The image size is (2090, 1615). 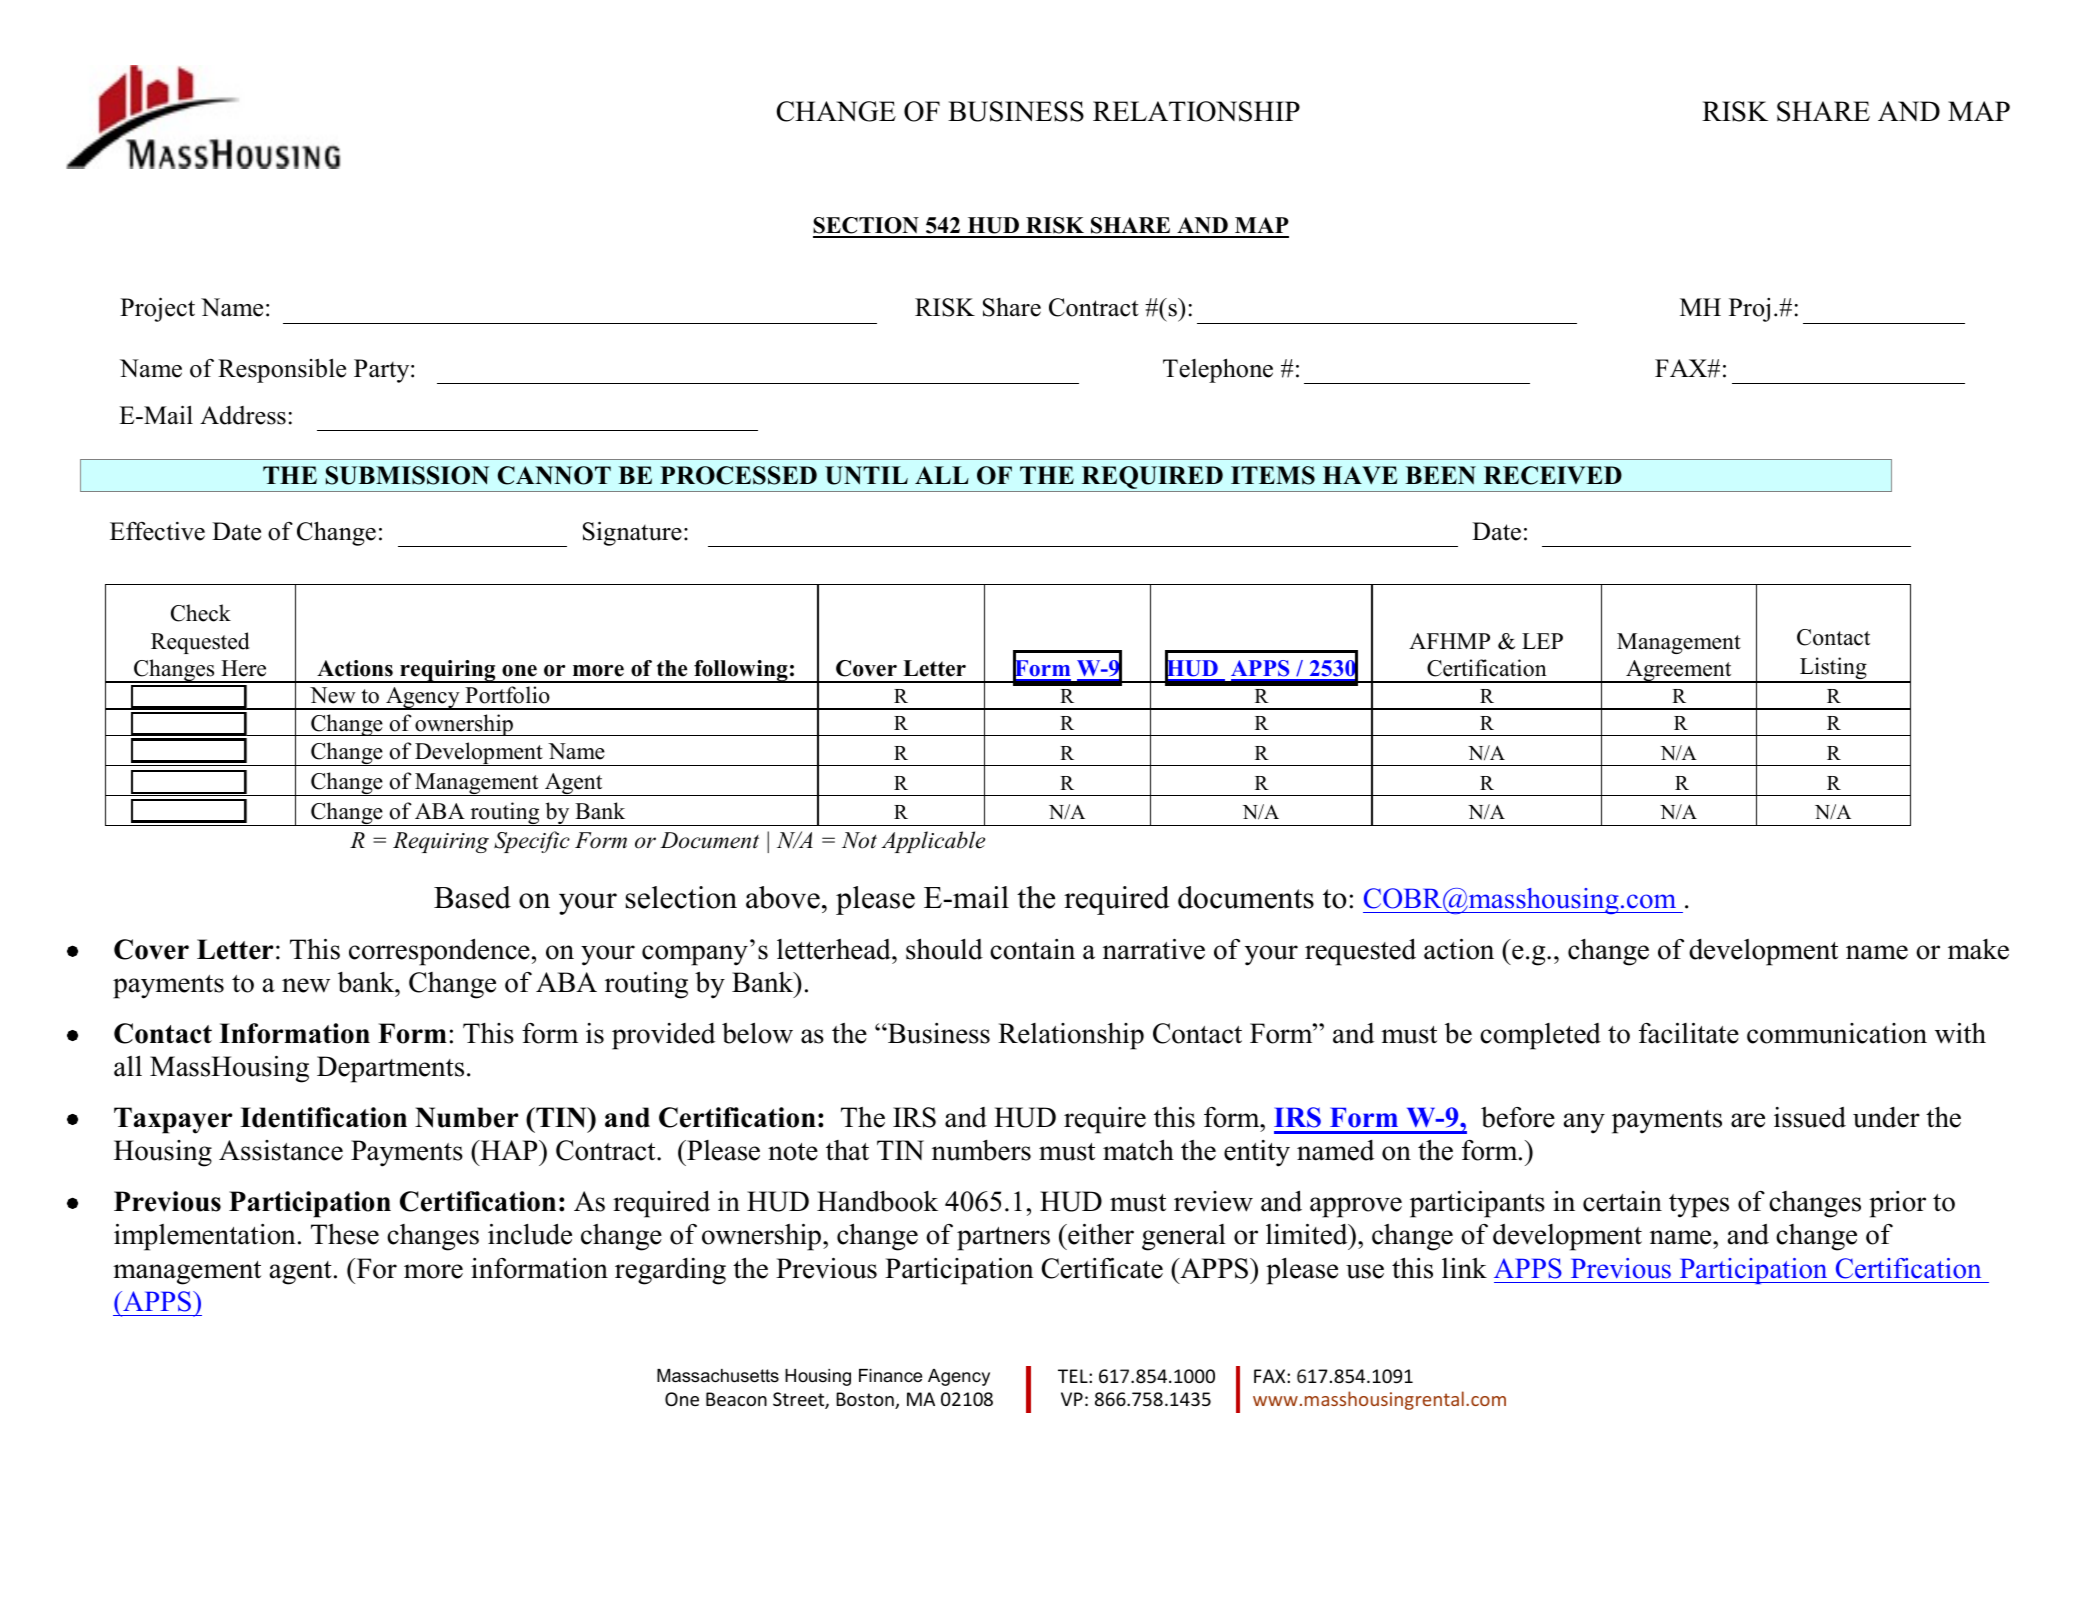 What do you see at coordinates (1689, 1033) in the screenshot?
I see `facilitate` at bounding box center [1689, 1033].
